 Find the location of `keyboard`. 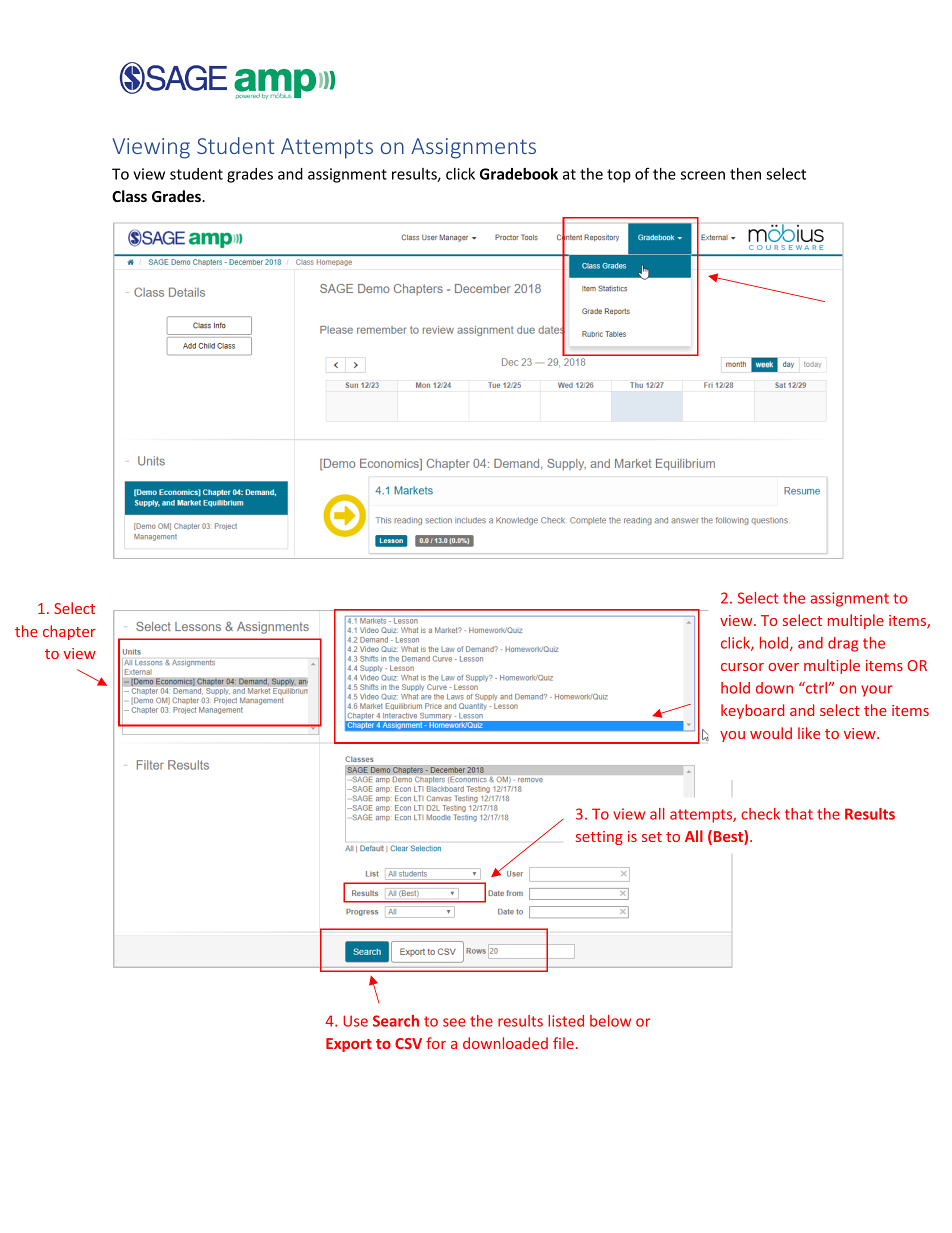

keyboard is located at coordinates (752, 711).
